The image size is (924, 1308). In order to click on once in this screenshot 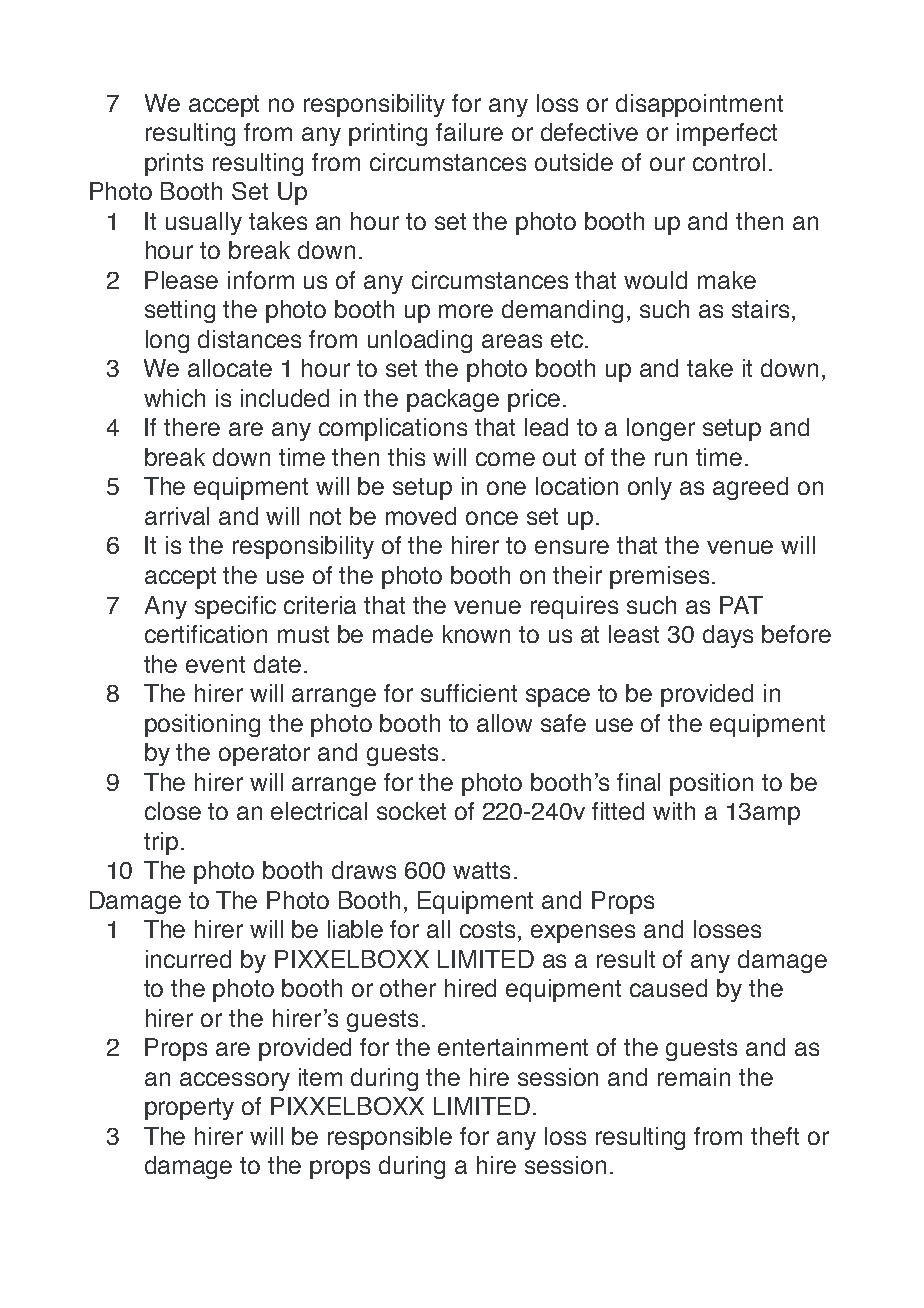, I will do `click(492, 518)`.
